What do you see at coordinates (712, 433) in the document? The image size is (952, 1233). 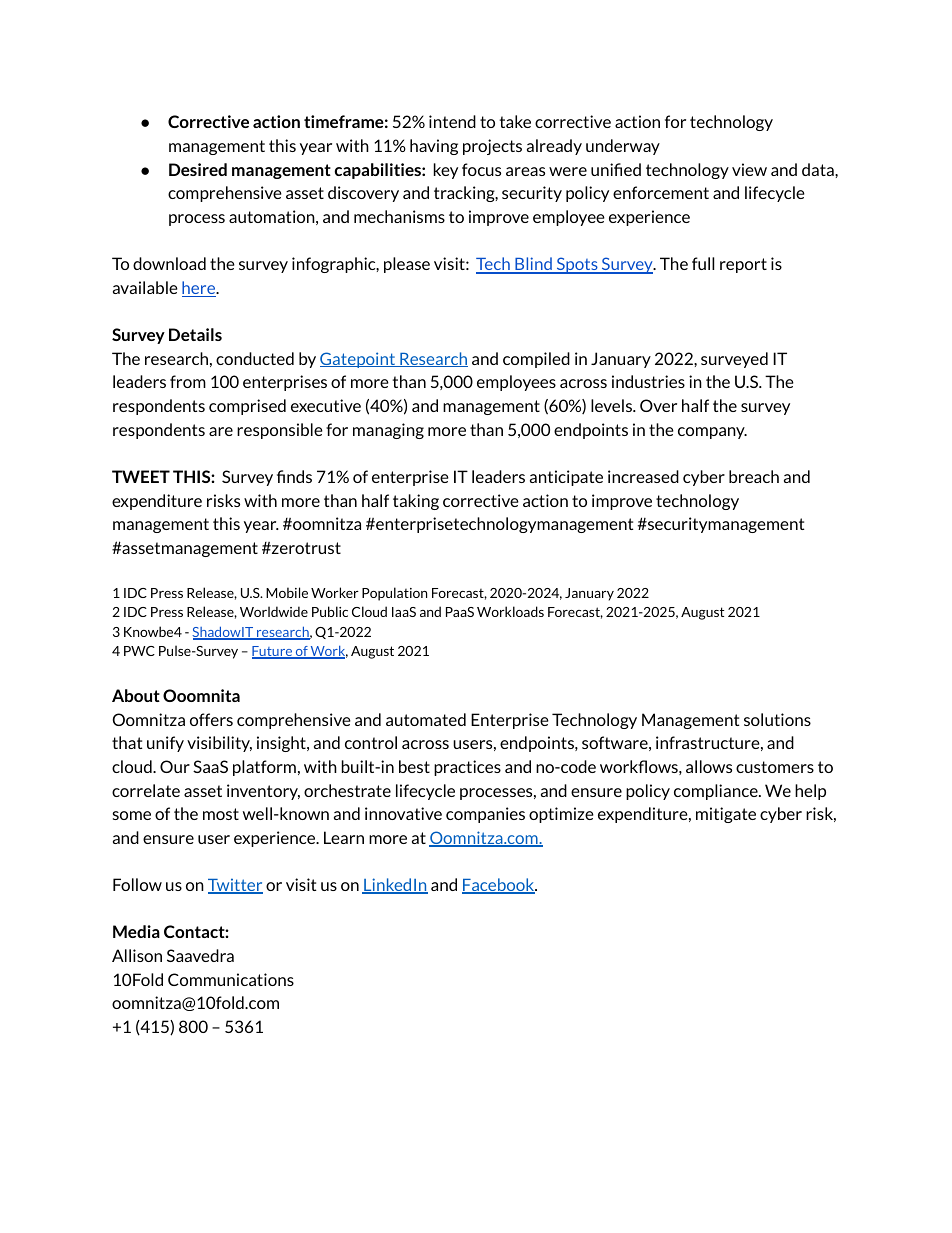 I see `company` at bounding box center [712, 433].
